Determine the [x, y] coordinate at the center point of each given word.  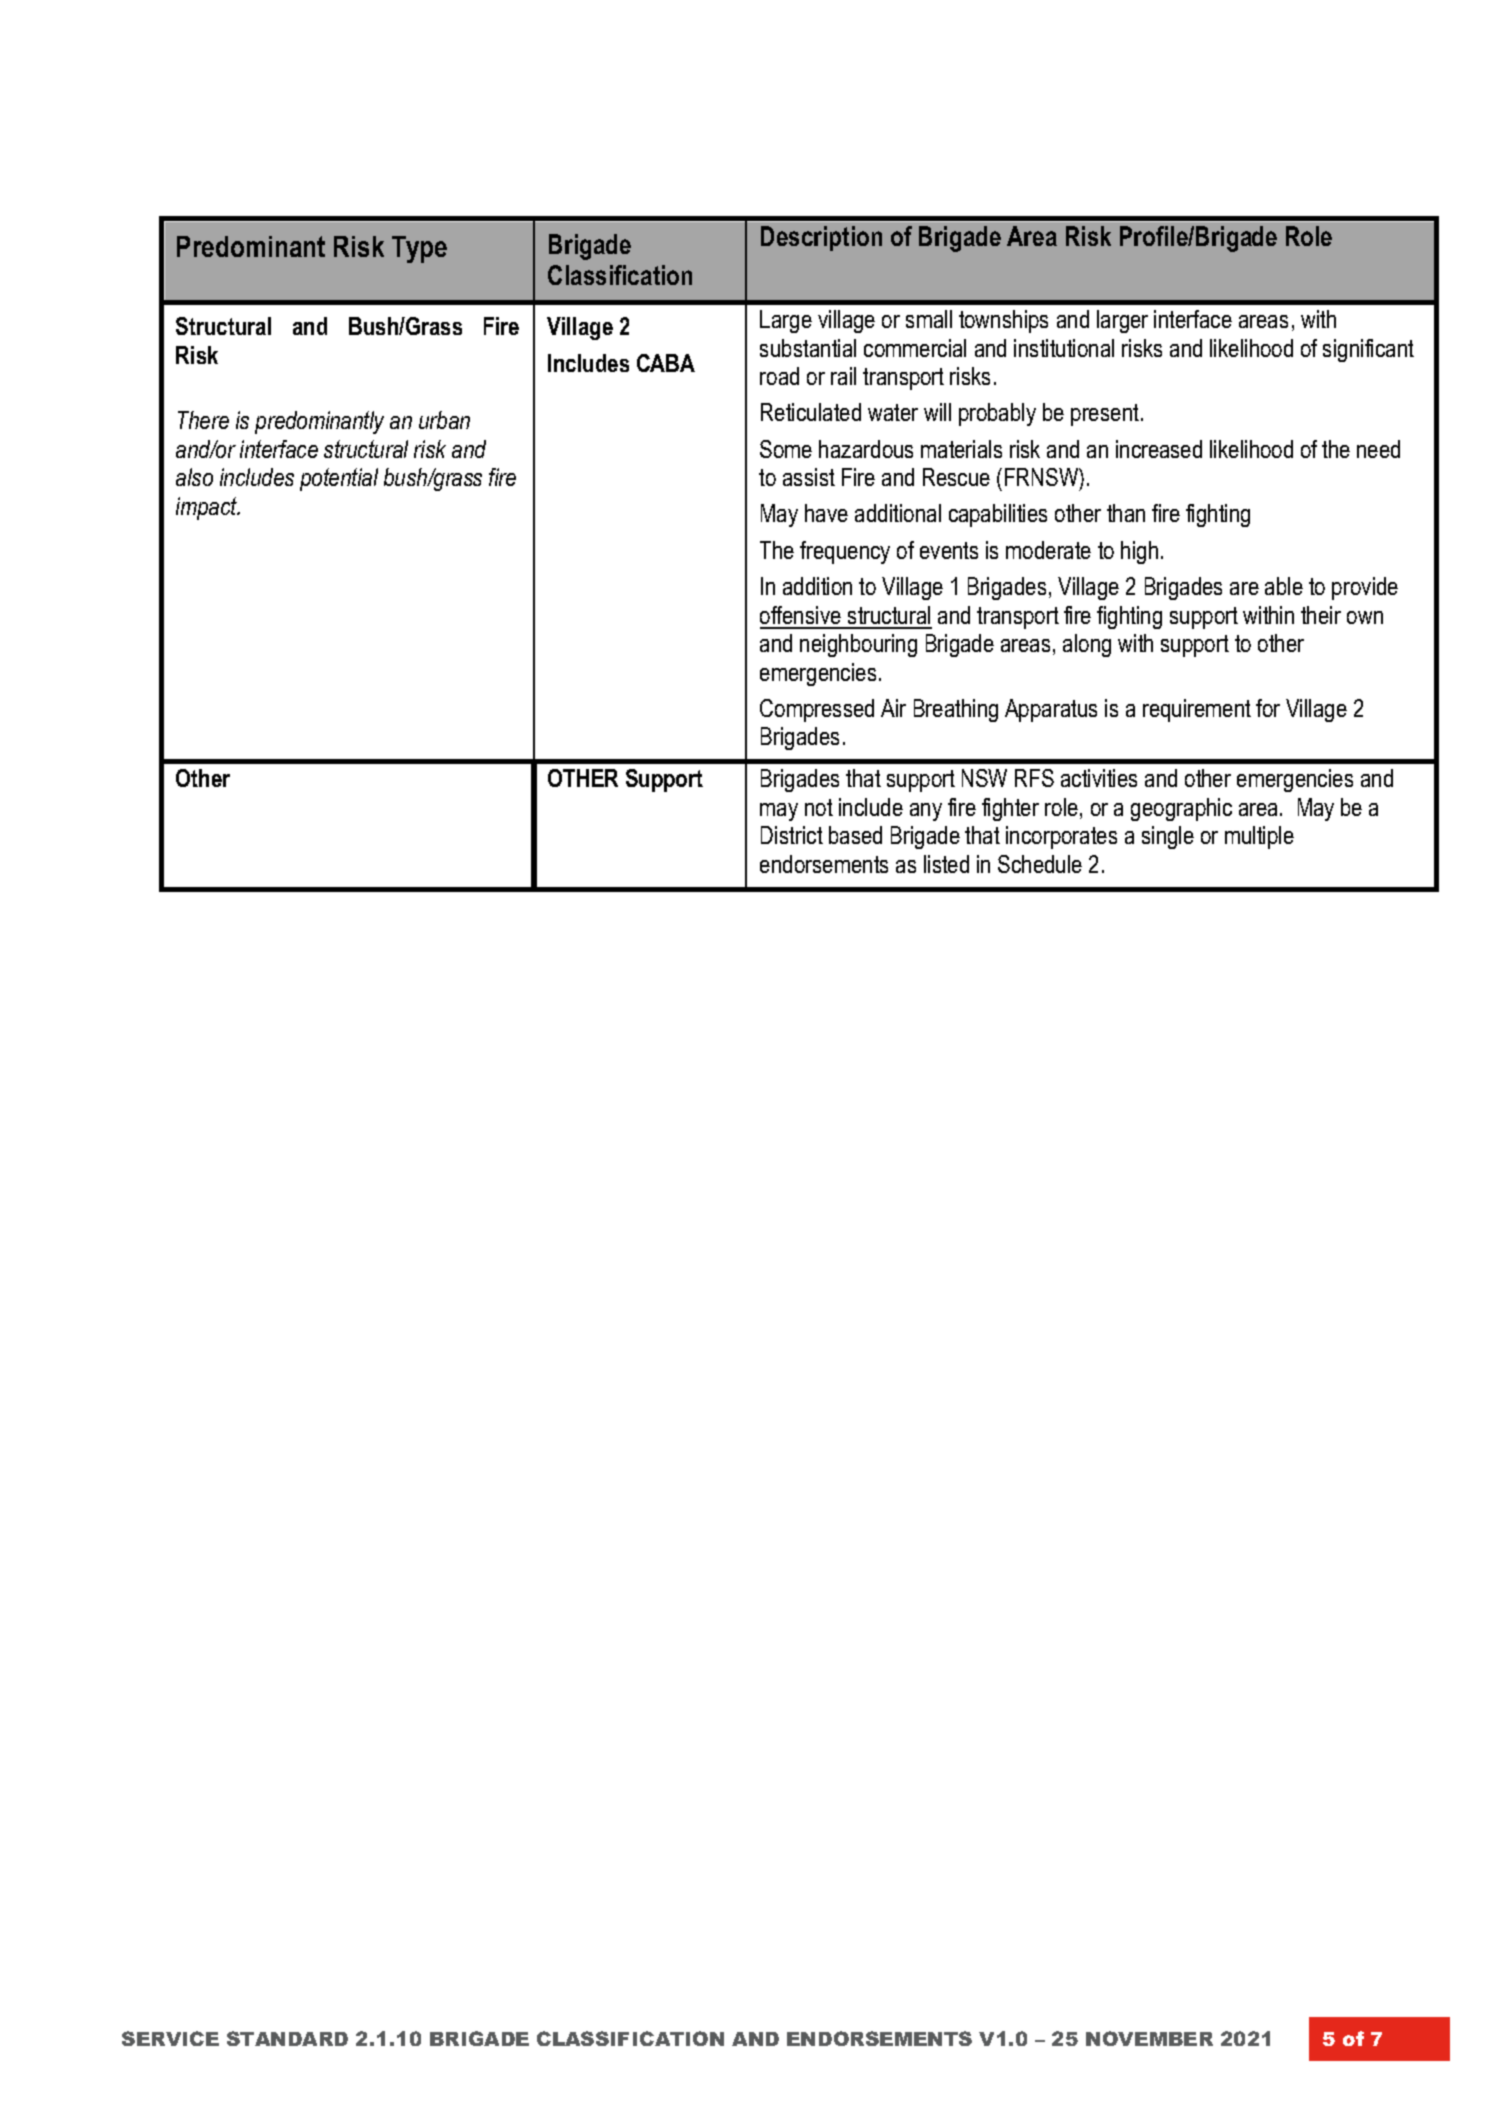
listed [946, 864]
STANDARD [287, 2038]
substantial [808, 348]
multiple [1259, 837]
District [792, 835]
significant [1368, 350]
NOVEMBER [1149, 2038]
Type [419, 249]
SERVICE [170, 2038]
